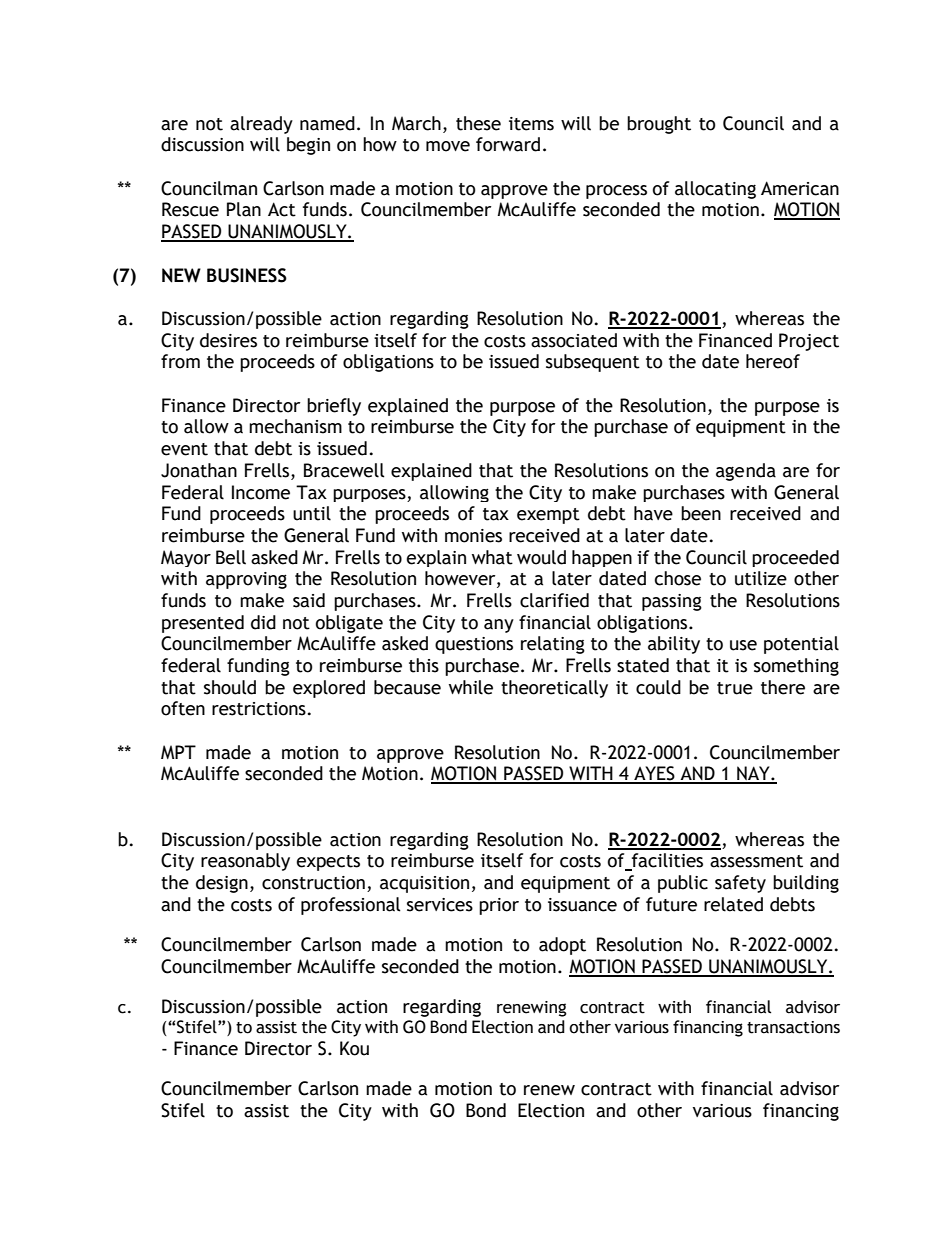 This document has width=952, height=1233. What do you see at coordinates (773, 361) in the document?
I see `hereof` at bounding box center [773, 361].
